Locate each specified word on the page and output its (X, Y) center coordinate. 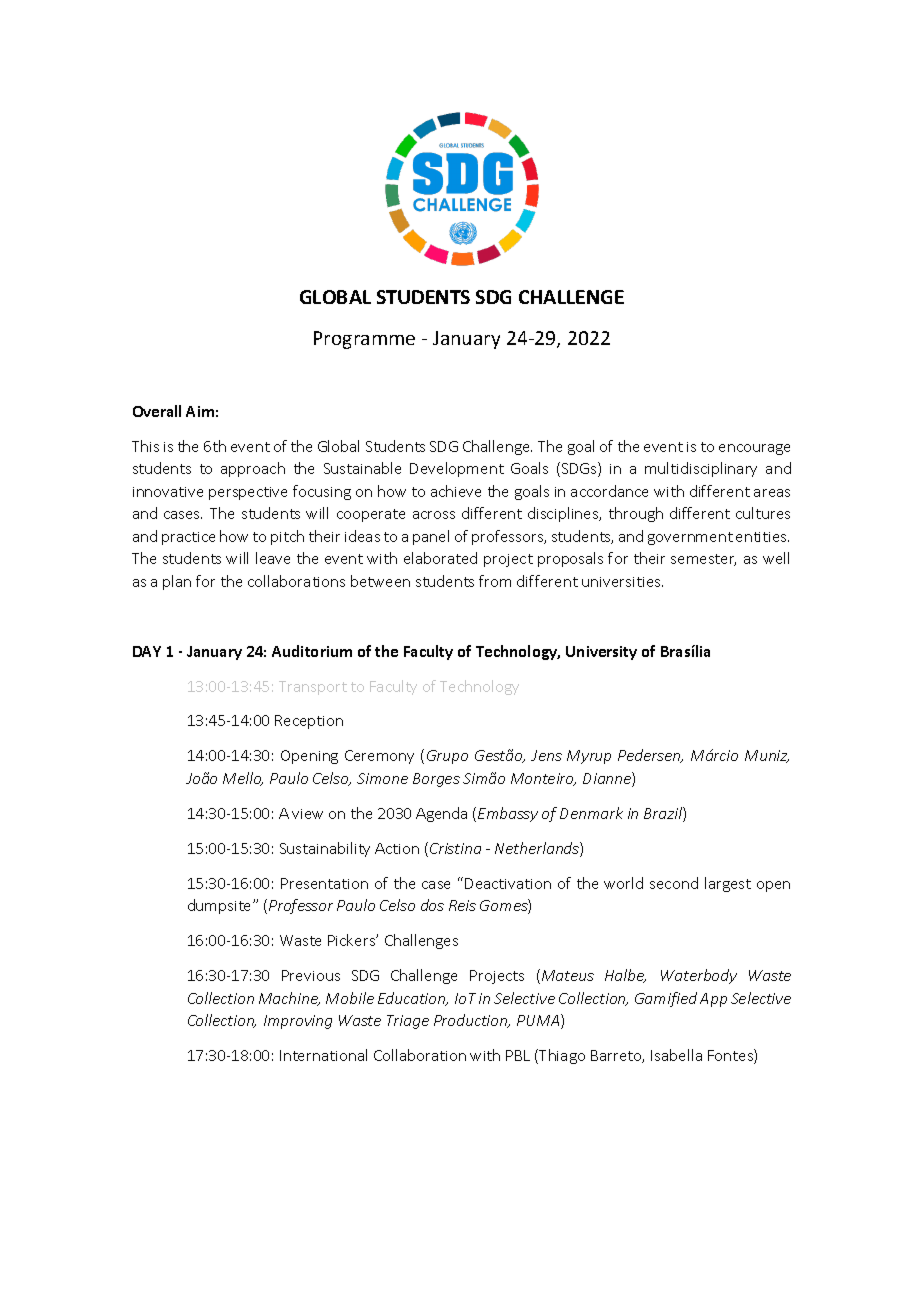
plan (177, 582)
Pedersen (650, 756)
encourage (754, 449)
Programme (364, 340)
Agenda (441, 814)
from (495, 581)
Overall (157, 411)
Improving (298, 1022)
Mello (243, 779)
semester (703, 560)
